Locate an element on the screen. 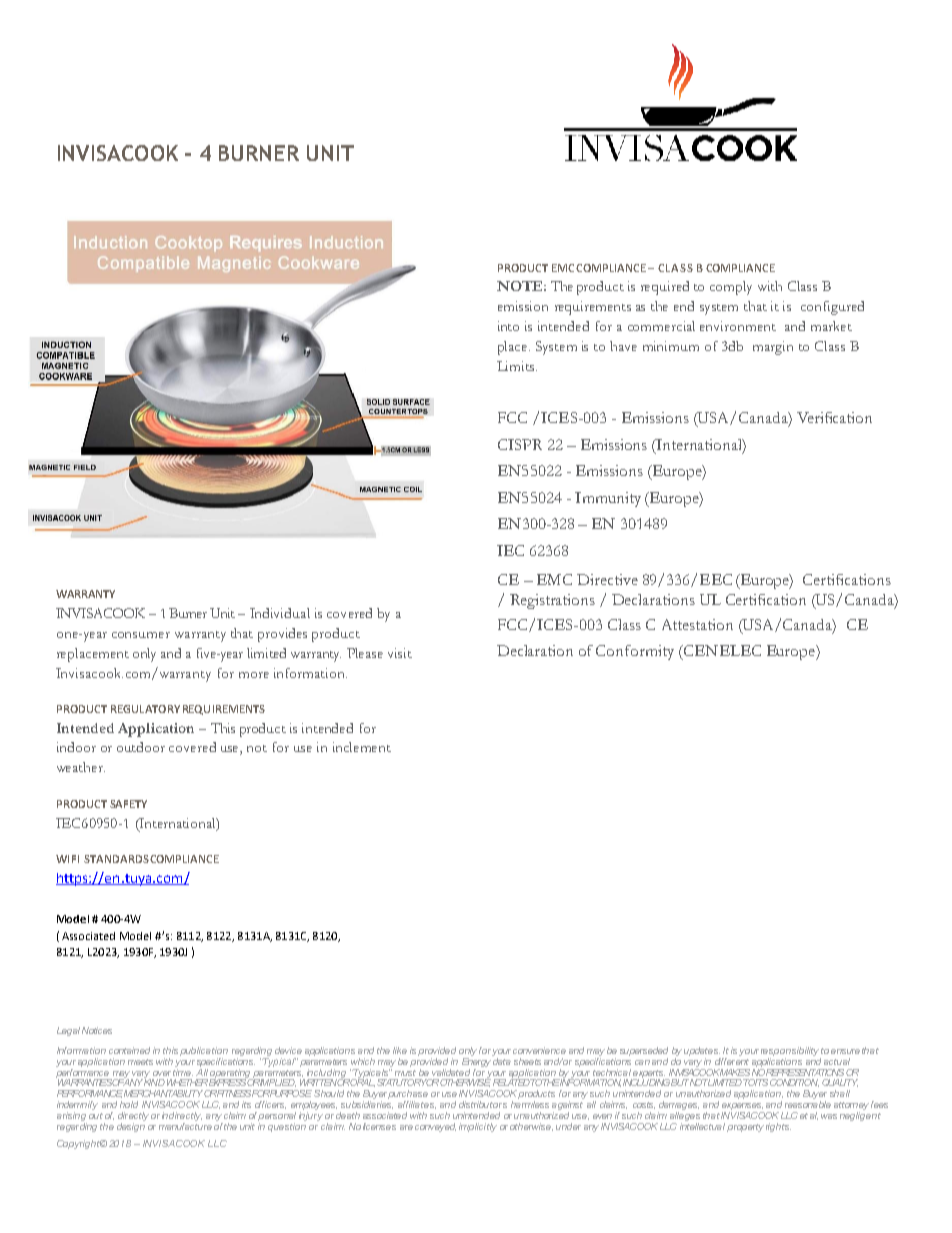  Limits is located at coordinates (517, 366).
